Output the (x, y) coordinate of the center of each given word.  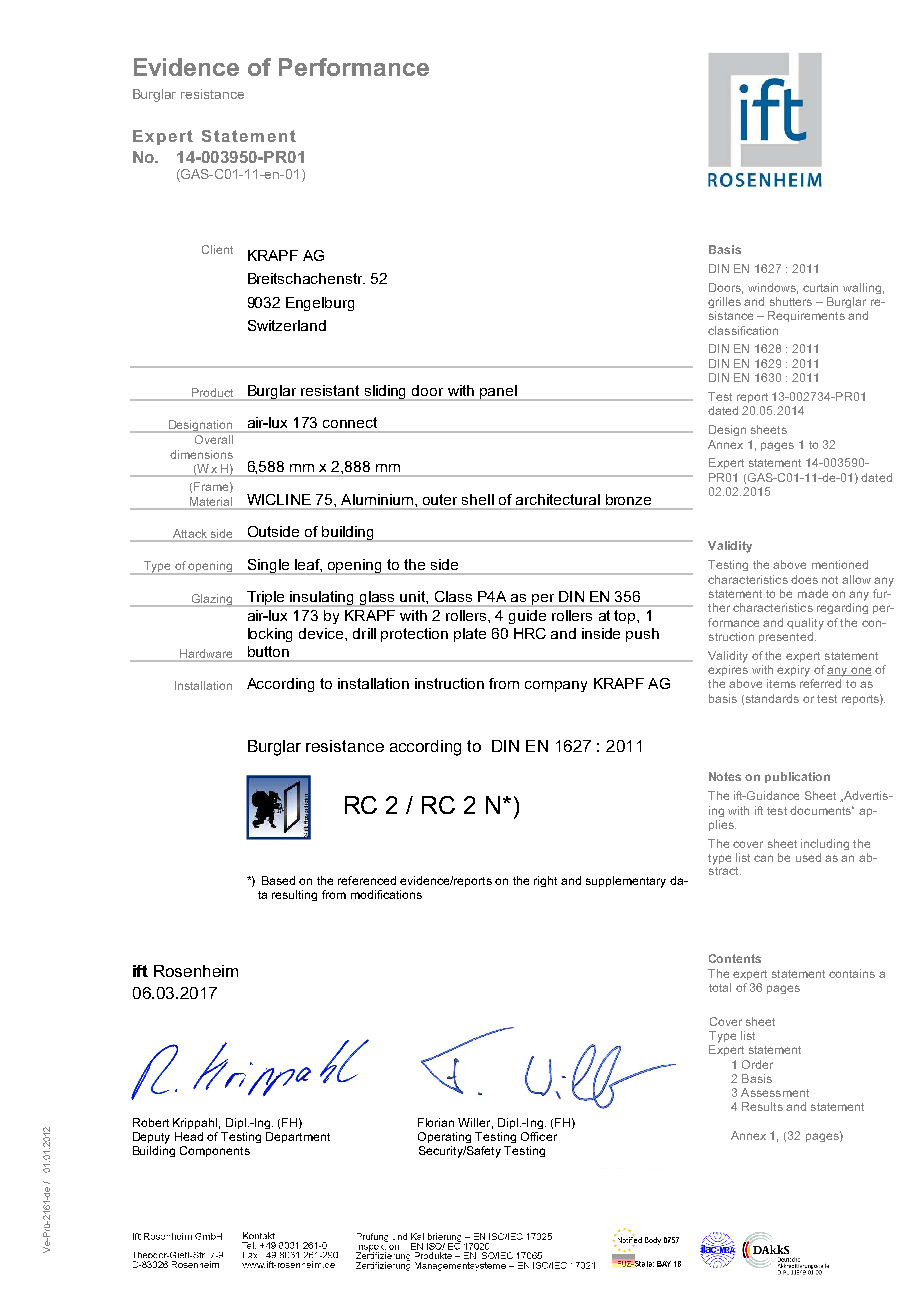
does (804, 579)
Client (217, 249)
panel (498, 393)
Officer (539, 1136)
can (763, 858)
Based (278, 880)
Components (215, 1151)
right (545, 881)
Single (268, 567)
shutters (791, 301)
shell (478, 499)
